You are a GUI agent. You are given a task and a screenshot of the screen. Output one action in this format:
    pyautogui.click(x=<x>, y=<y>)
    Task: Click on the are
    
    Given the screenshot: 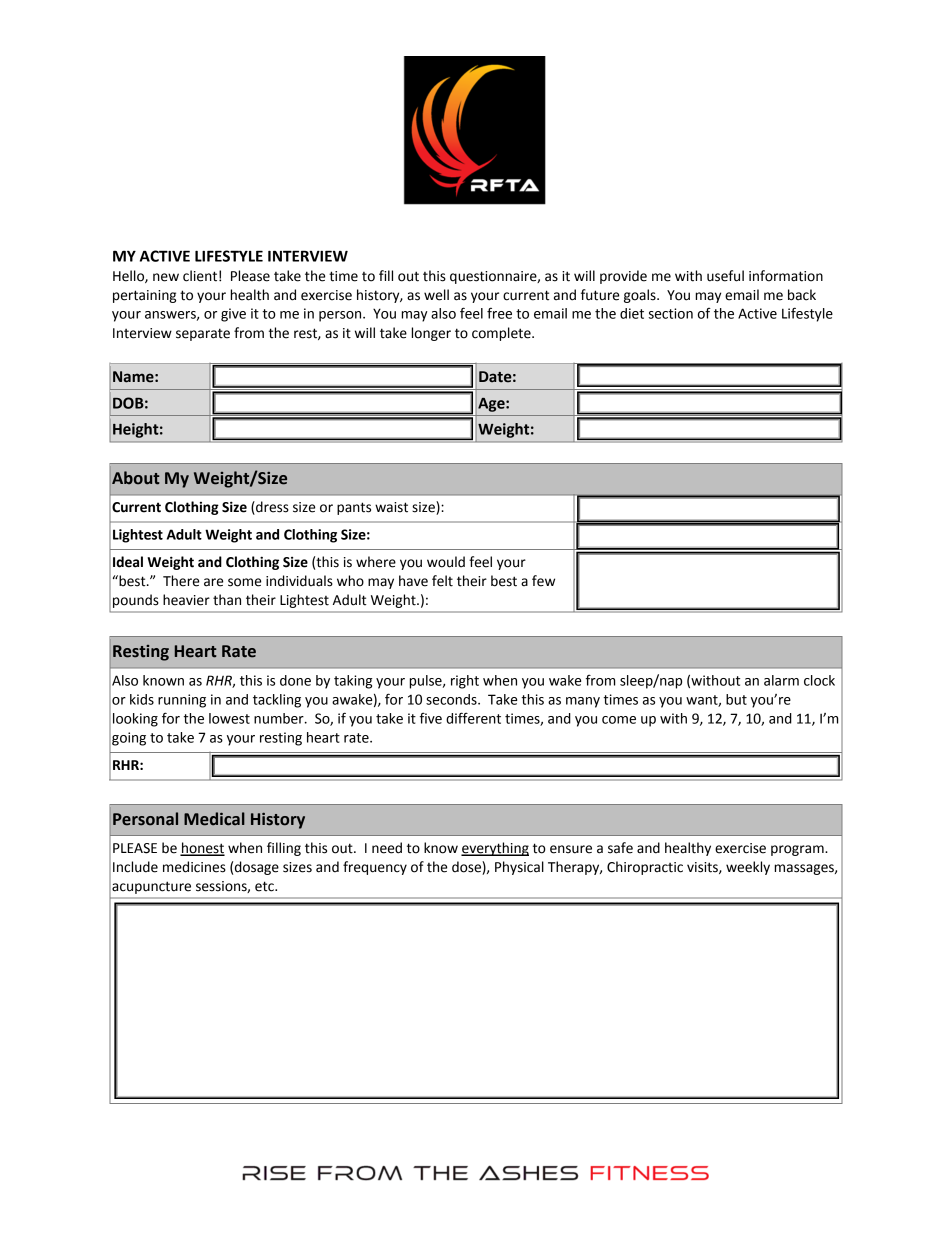 What is the action you would take?
    pyautogui.click(x=213, y=582)
